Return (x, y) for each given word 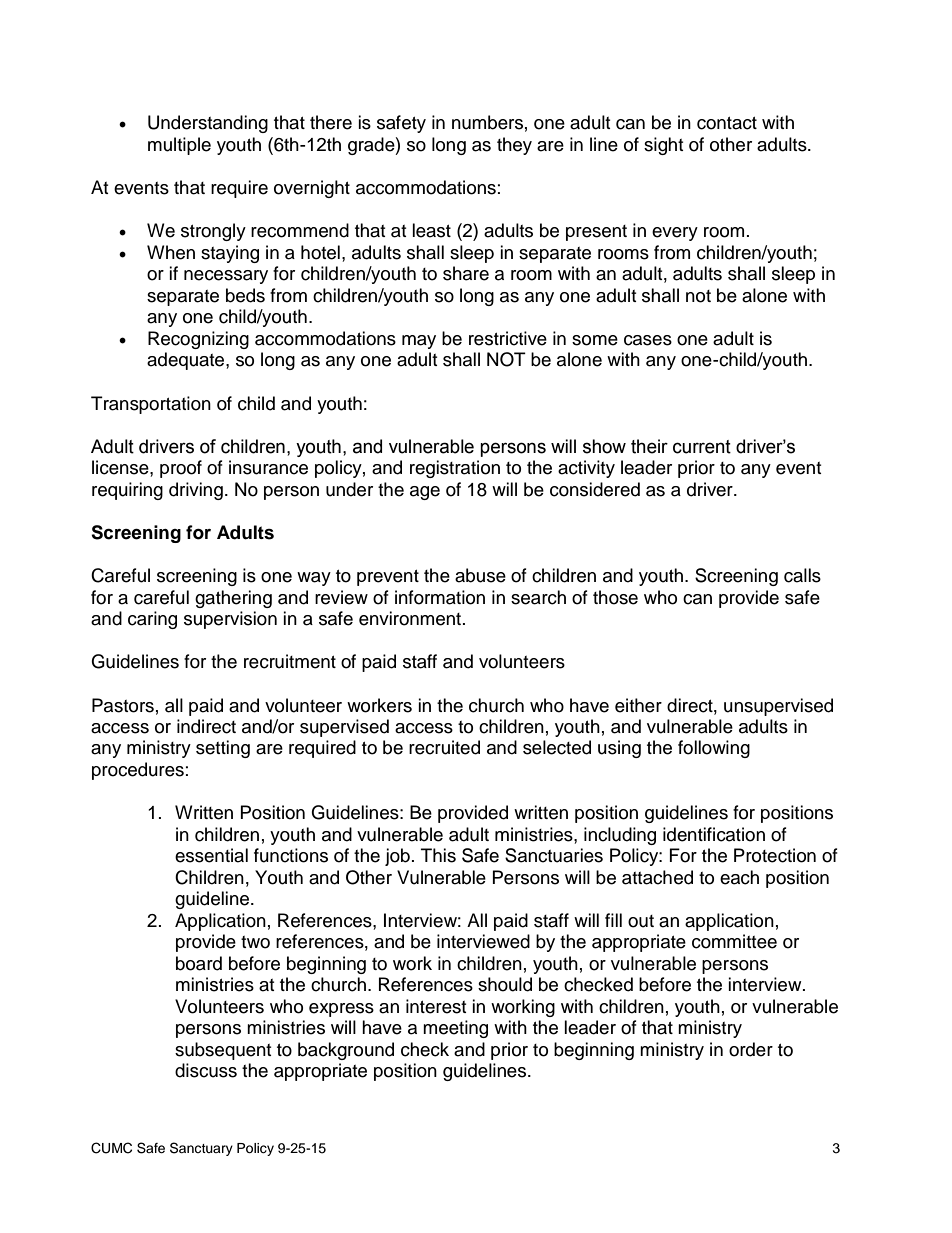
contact (727, 123)
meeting (455, 1029)
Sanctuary (201, 1149)
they (514, 146)
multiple (179, 146)
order (751, 1049)
